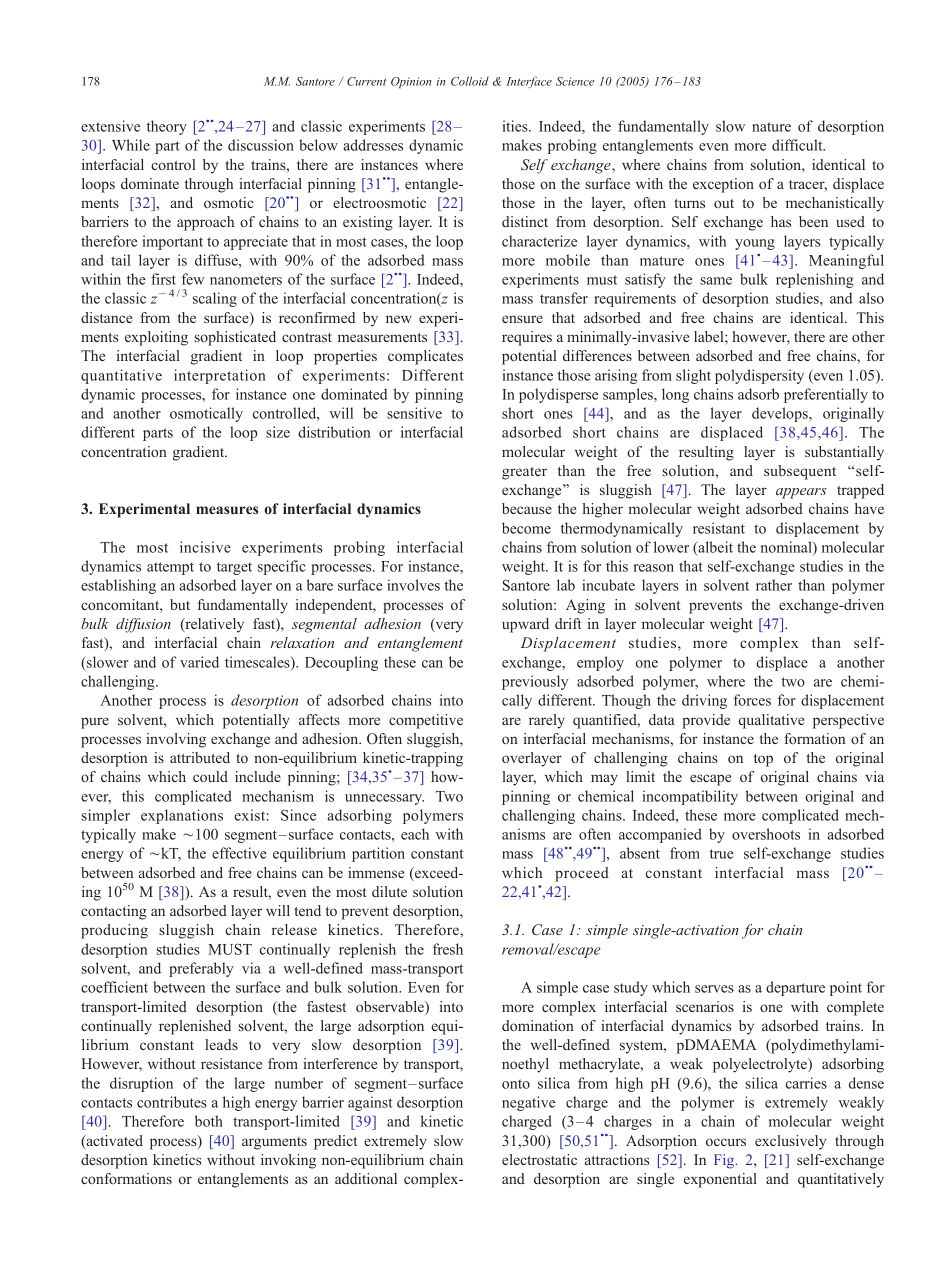 The width and height of the document is (952, 1271). Describe the element at coordinates (790, 1142) in the document. I see `exclusively` at that location.
